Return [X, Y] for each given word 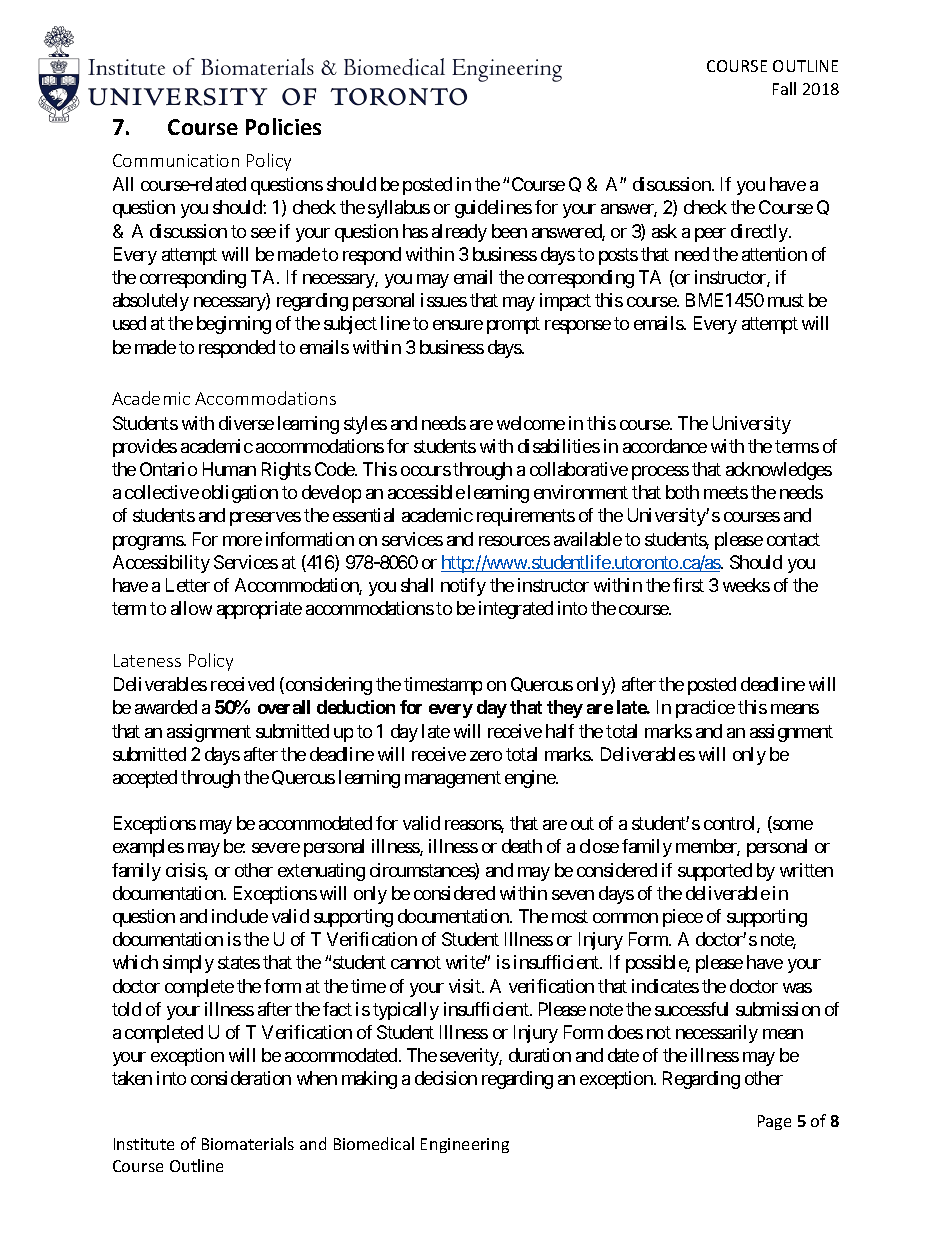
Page [774, 1122]
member [708, 847]
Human [229, 469]
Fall [784, 88]
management [453, 779]
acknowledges [779, 471]
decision [446, 1078]
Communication [176, 160]
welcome [531, 423]
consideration [241, 1078]
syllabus [399, 209]
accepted [145, 779]
